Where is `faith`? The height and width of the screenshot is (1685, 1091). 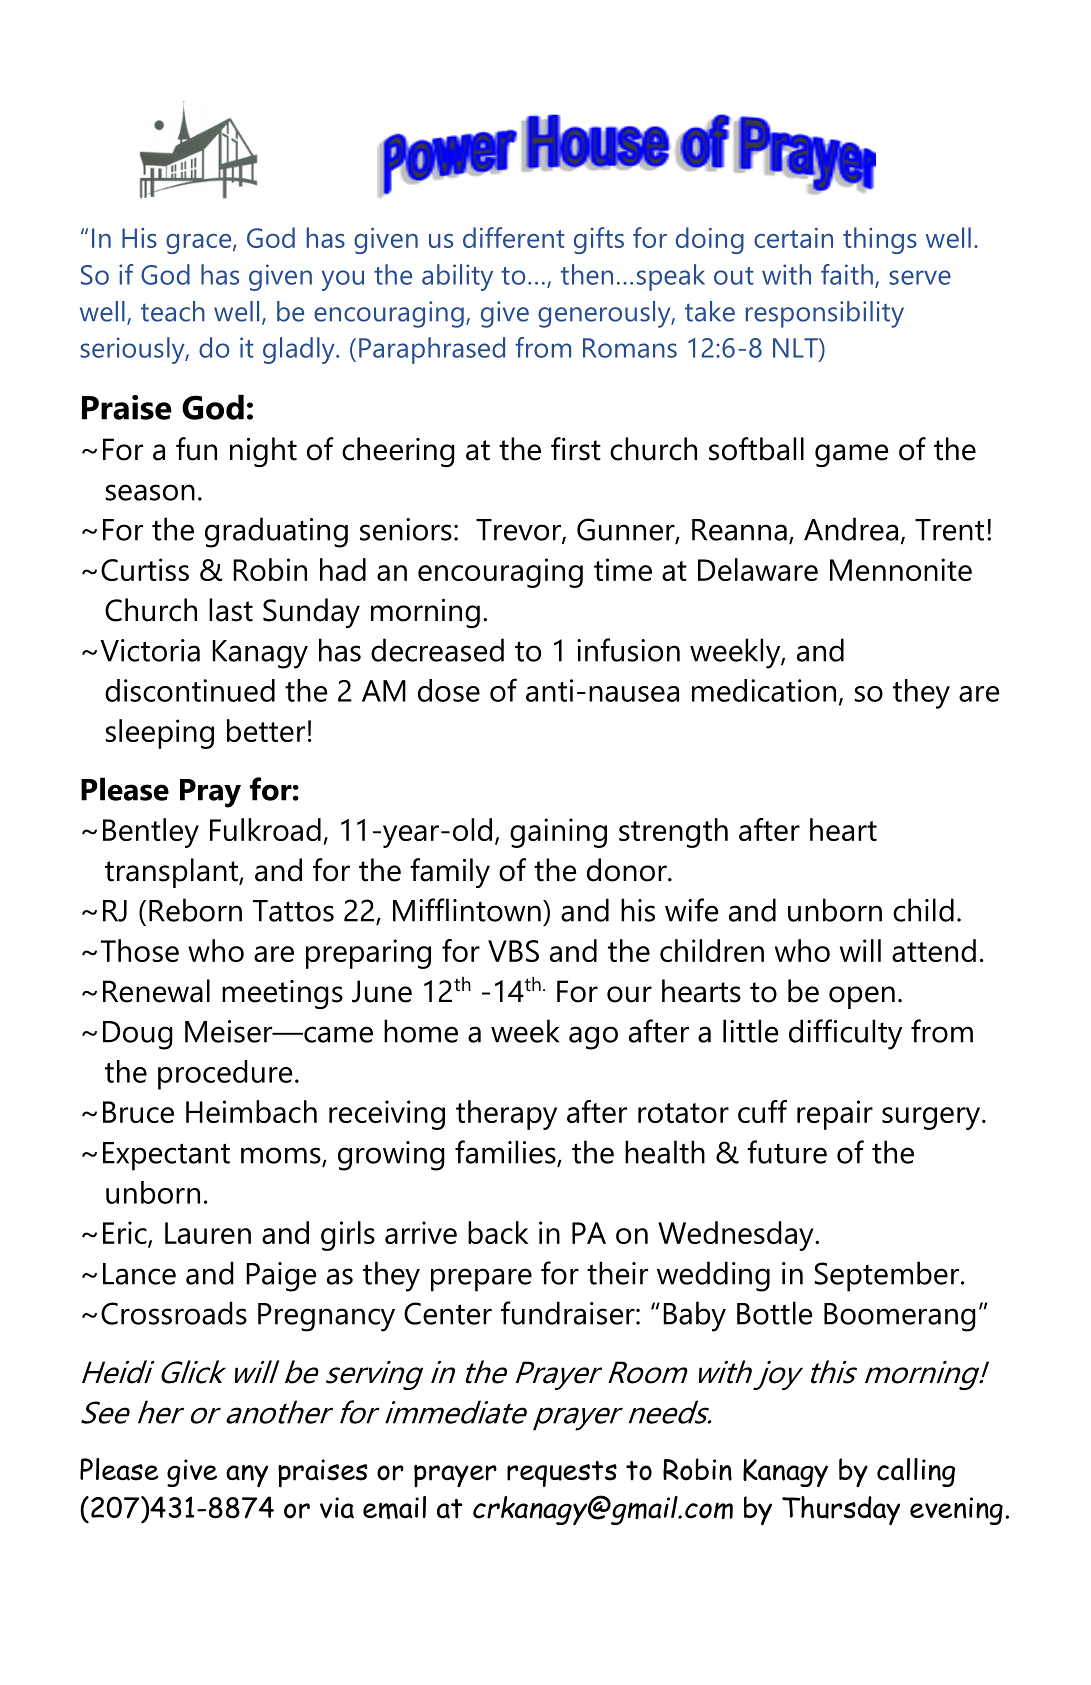
faith is located at coordinates (847, 274).
